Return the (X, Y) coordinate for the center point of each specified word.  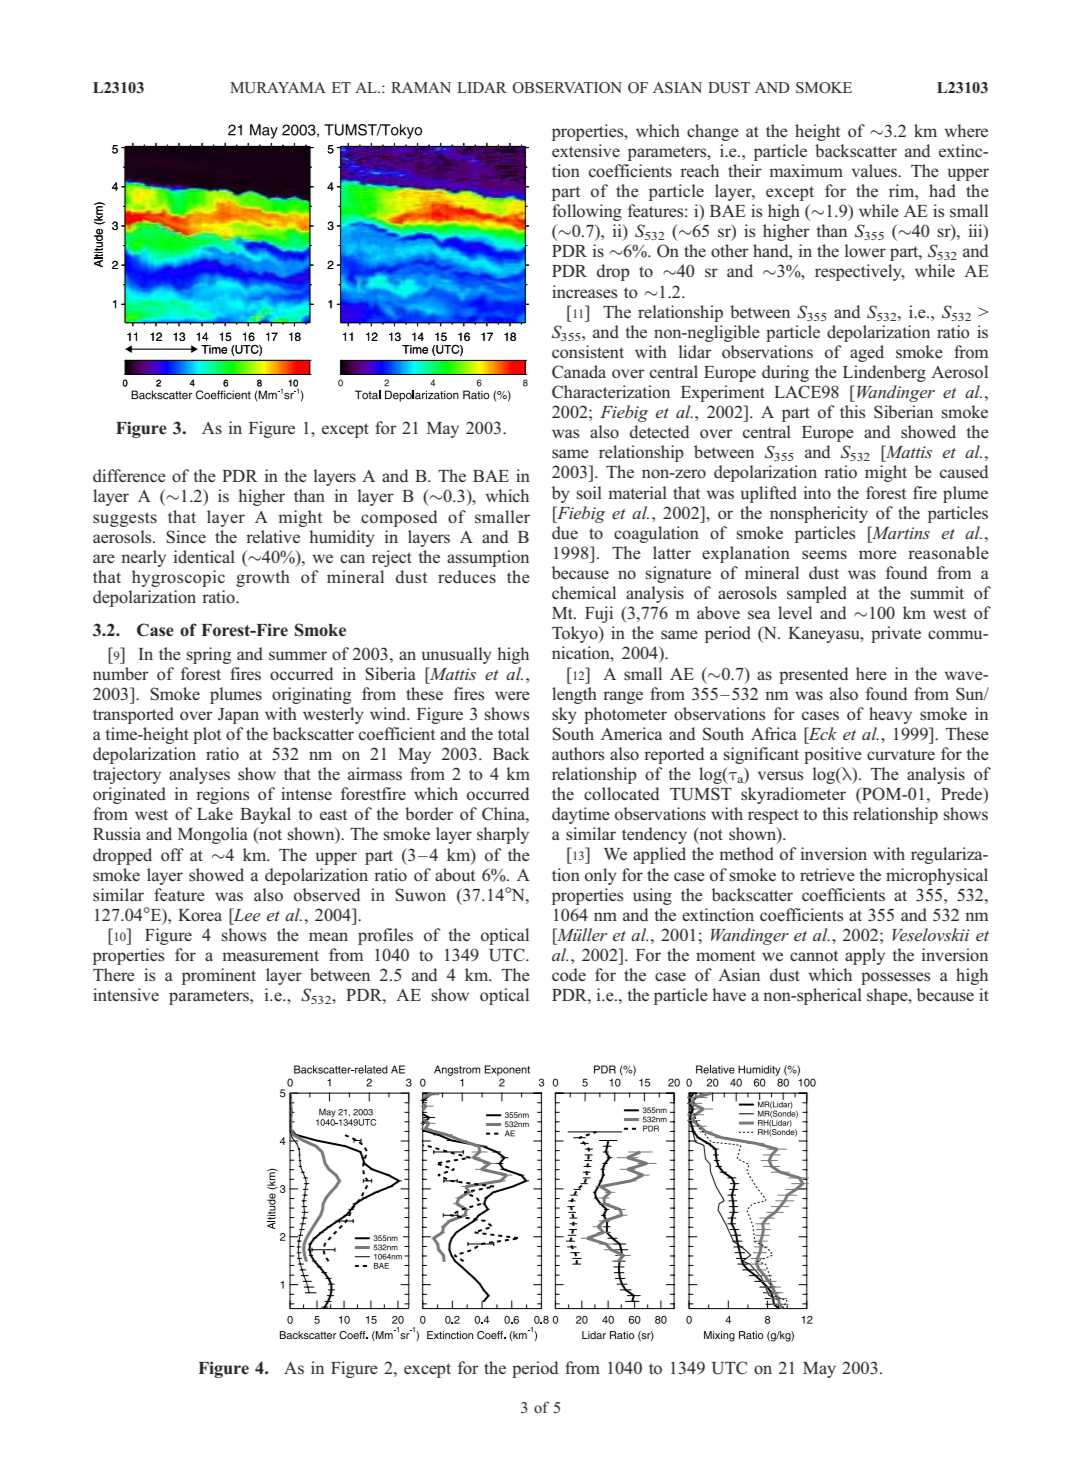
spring (209, 655)
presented (813, 675)
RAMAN (421, 87)
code (569, 974)
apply (865, 956)
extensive (586, 151)
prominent (219, 976)
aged (867, 353)
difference (129, 475)
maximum (806, 170)
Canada (579, 372)
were (512, 695)
